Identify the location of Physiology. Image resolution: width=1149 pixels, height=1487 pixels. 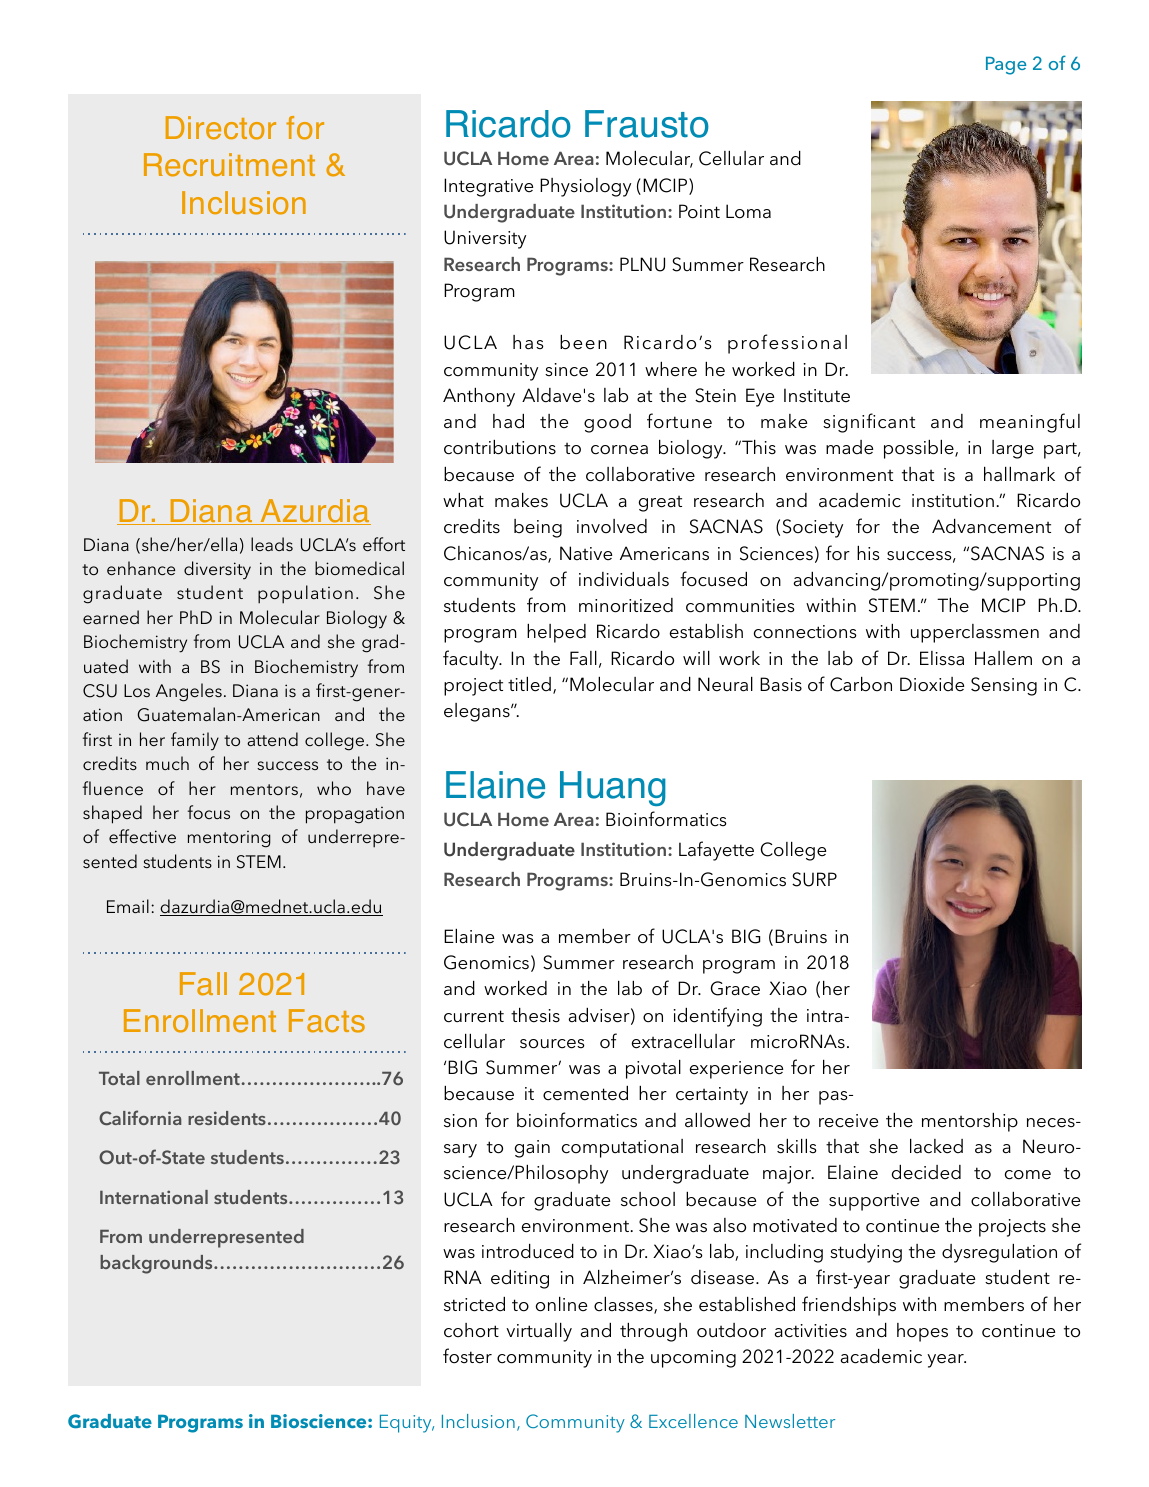
(585, 187).
